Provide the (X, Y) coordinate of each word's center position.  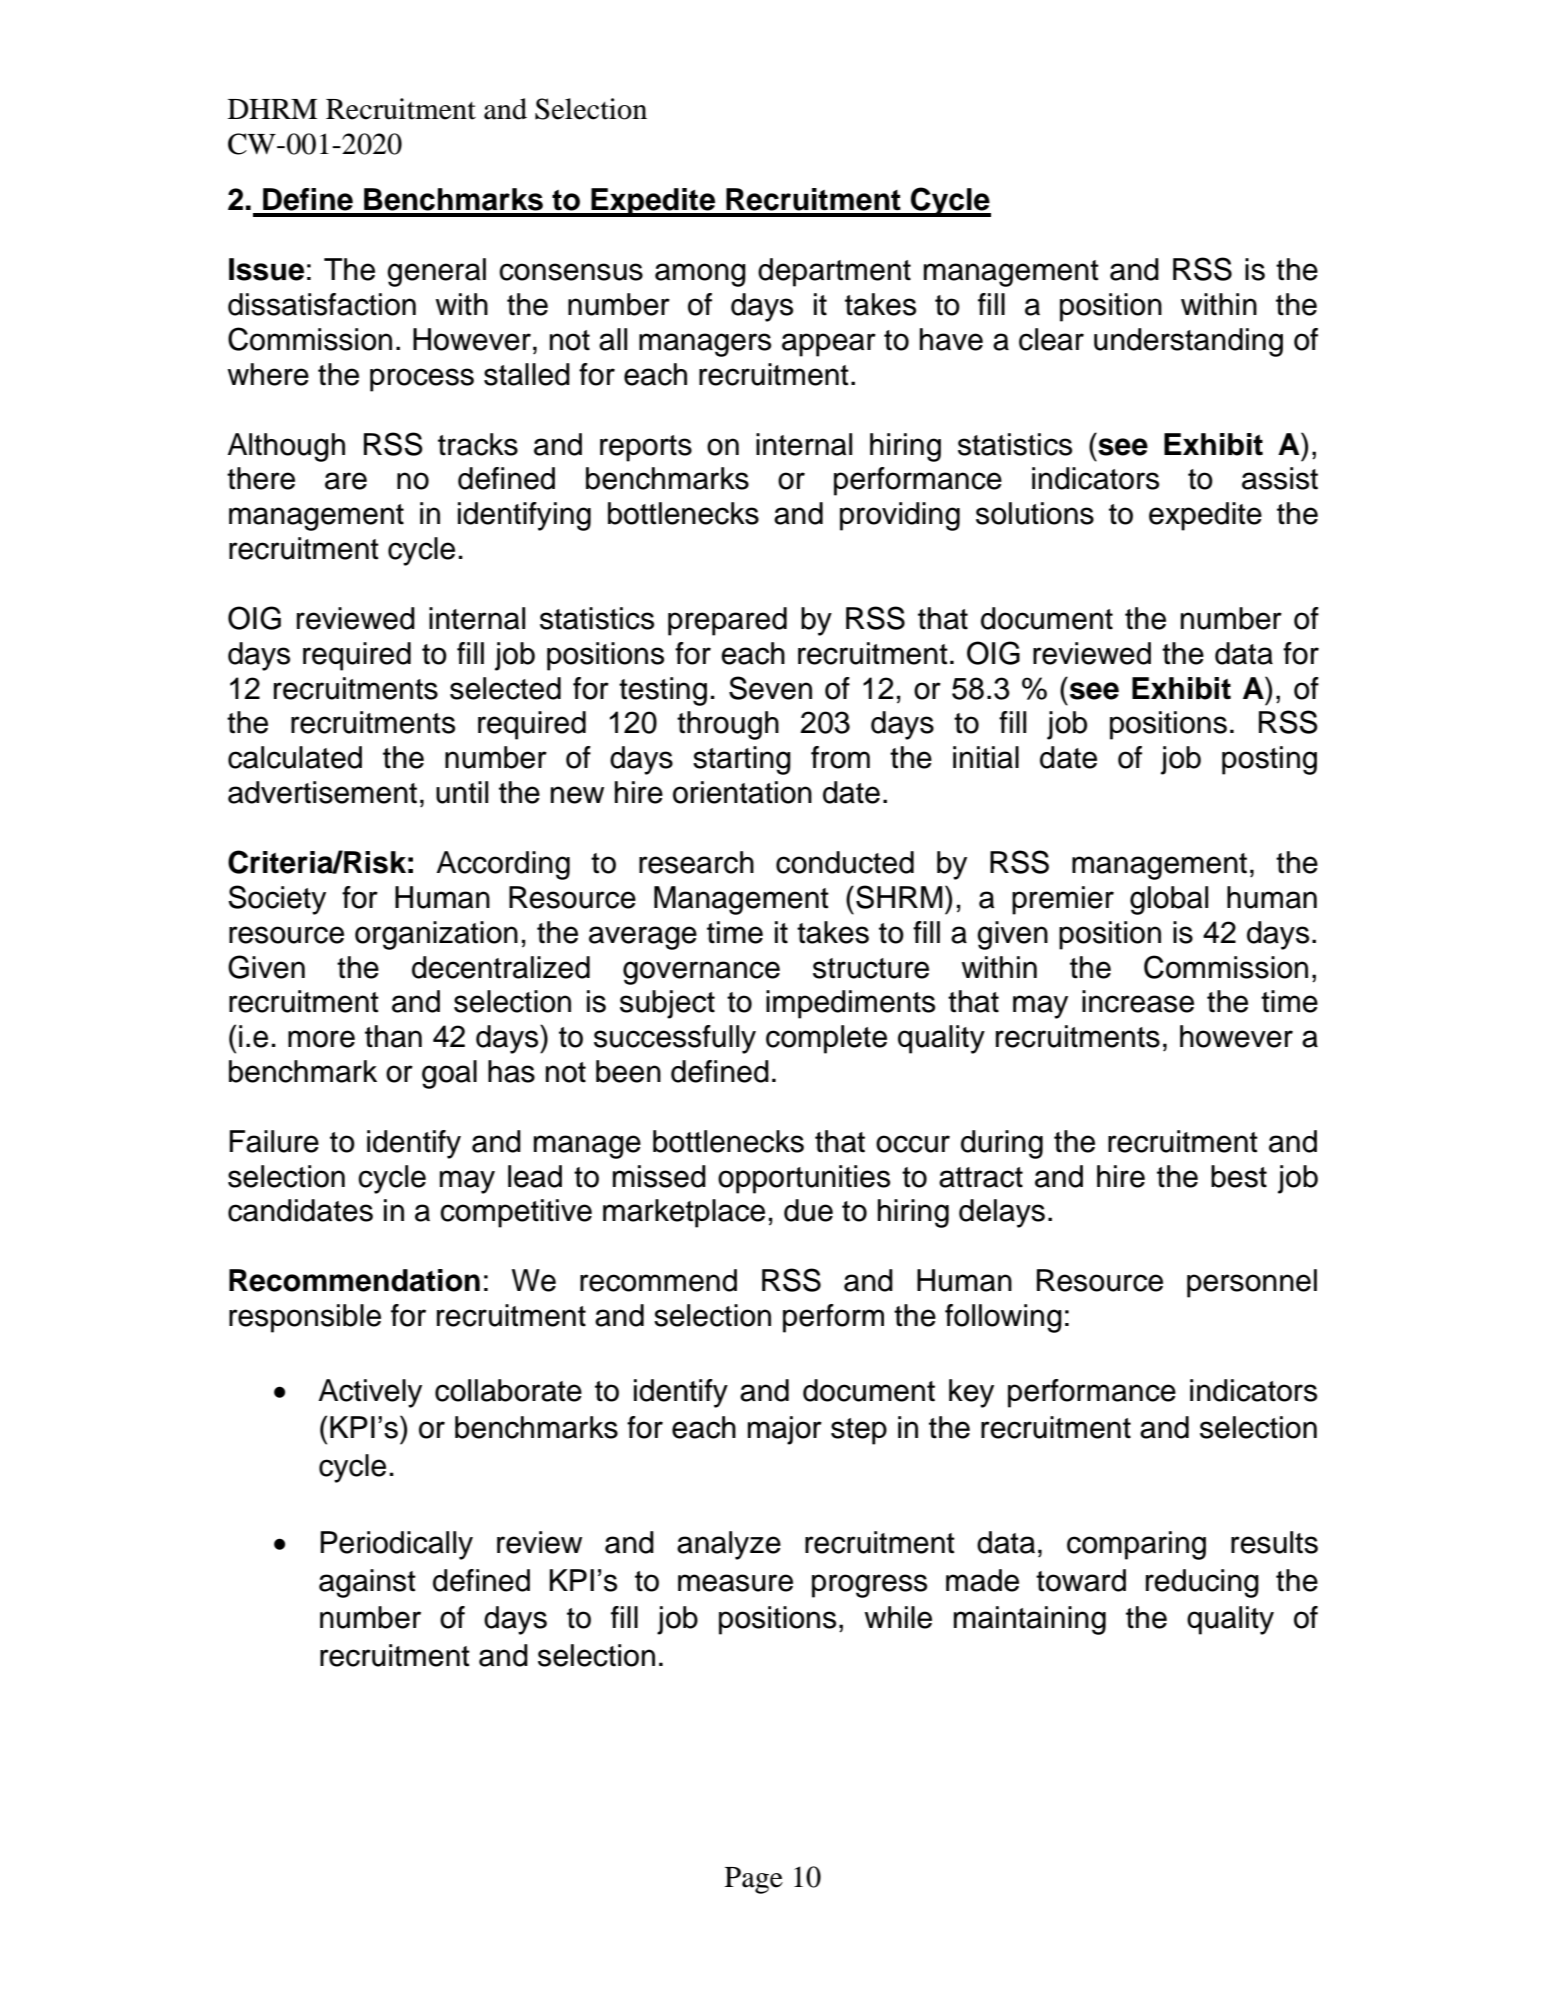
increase (1138, 1001)
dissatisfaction (322, 304)
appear (829, 345)
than (393, 1036)
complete (826, 1039)
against (367, 1583)
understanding (1188, 342)
